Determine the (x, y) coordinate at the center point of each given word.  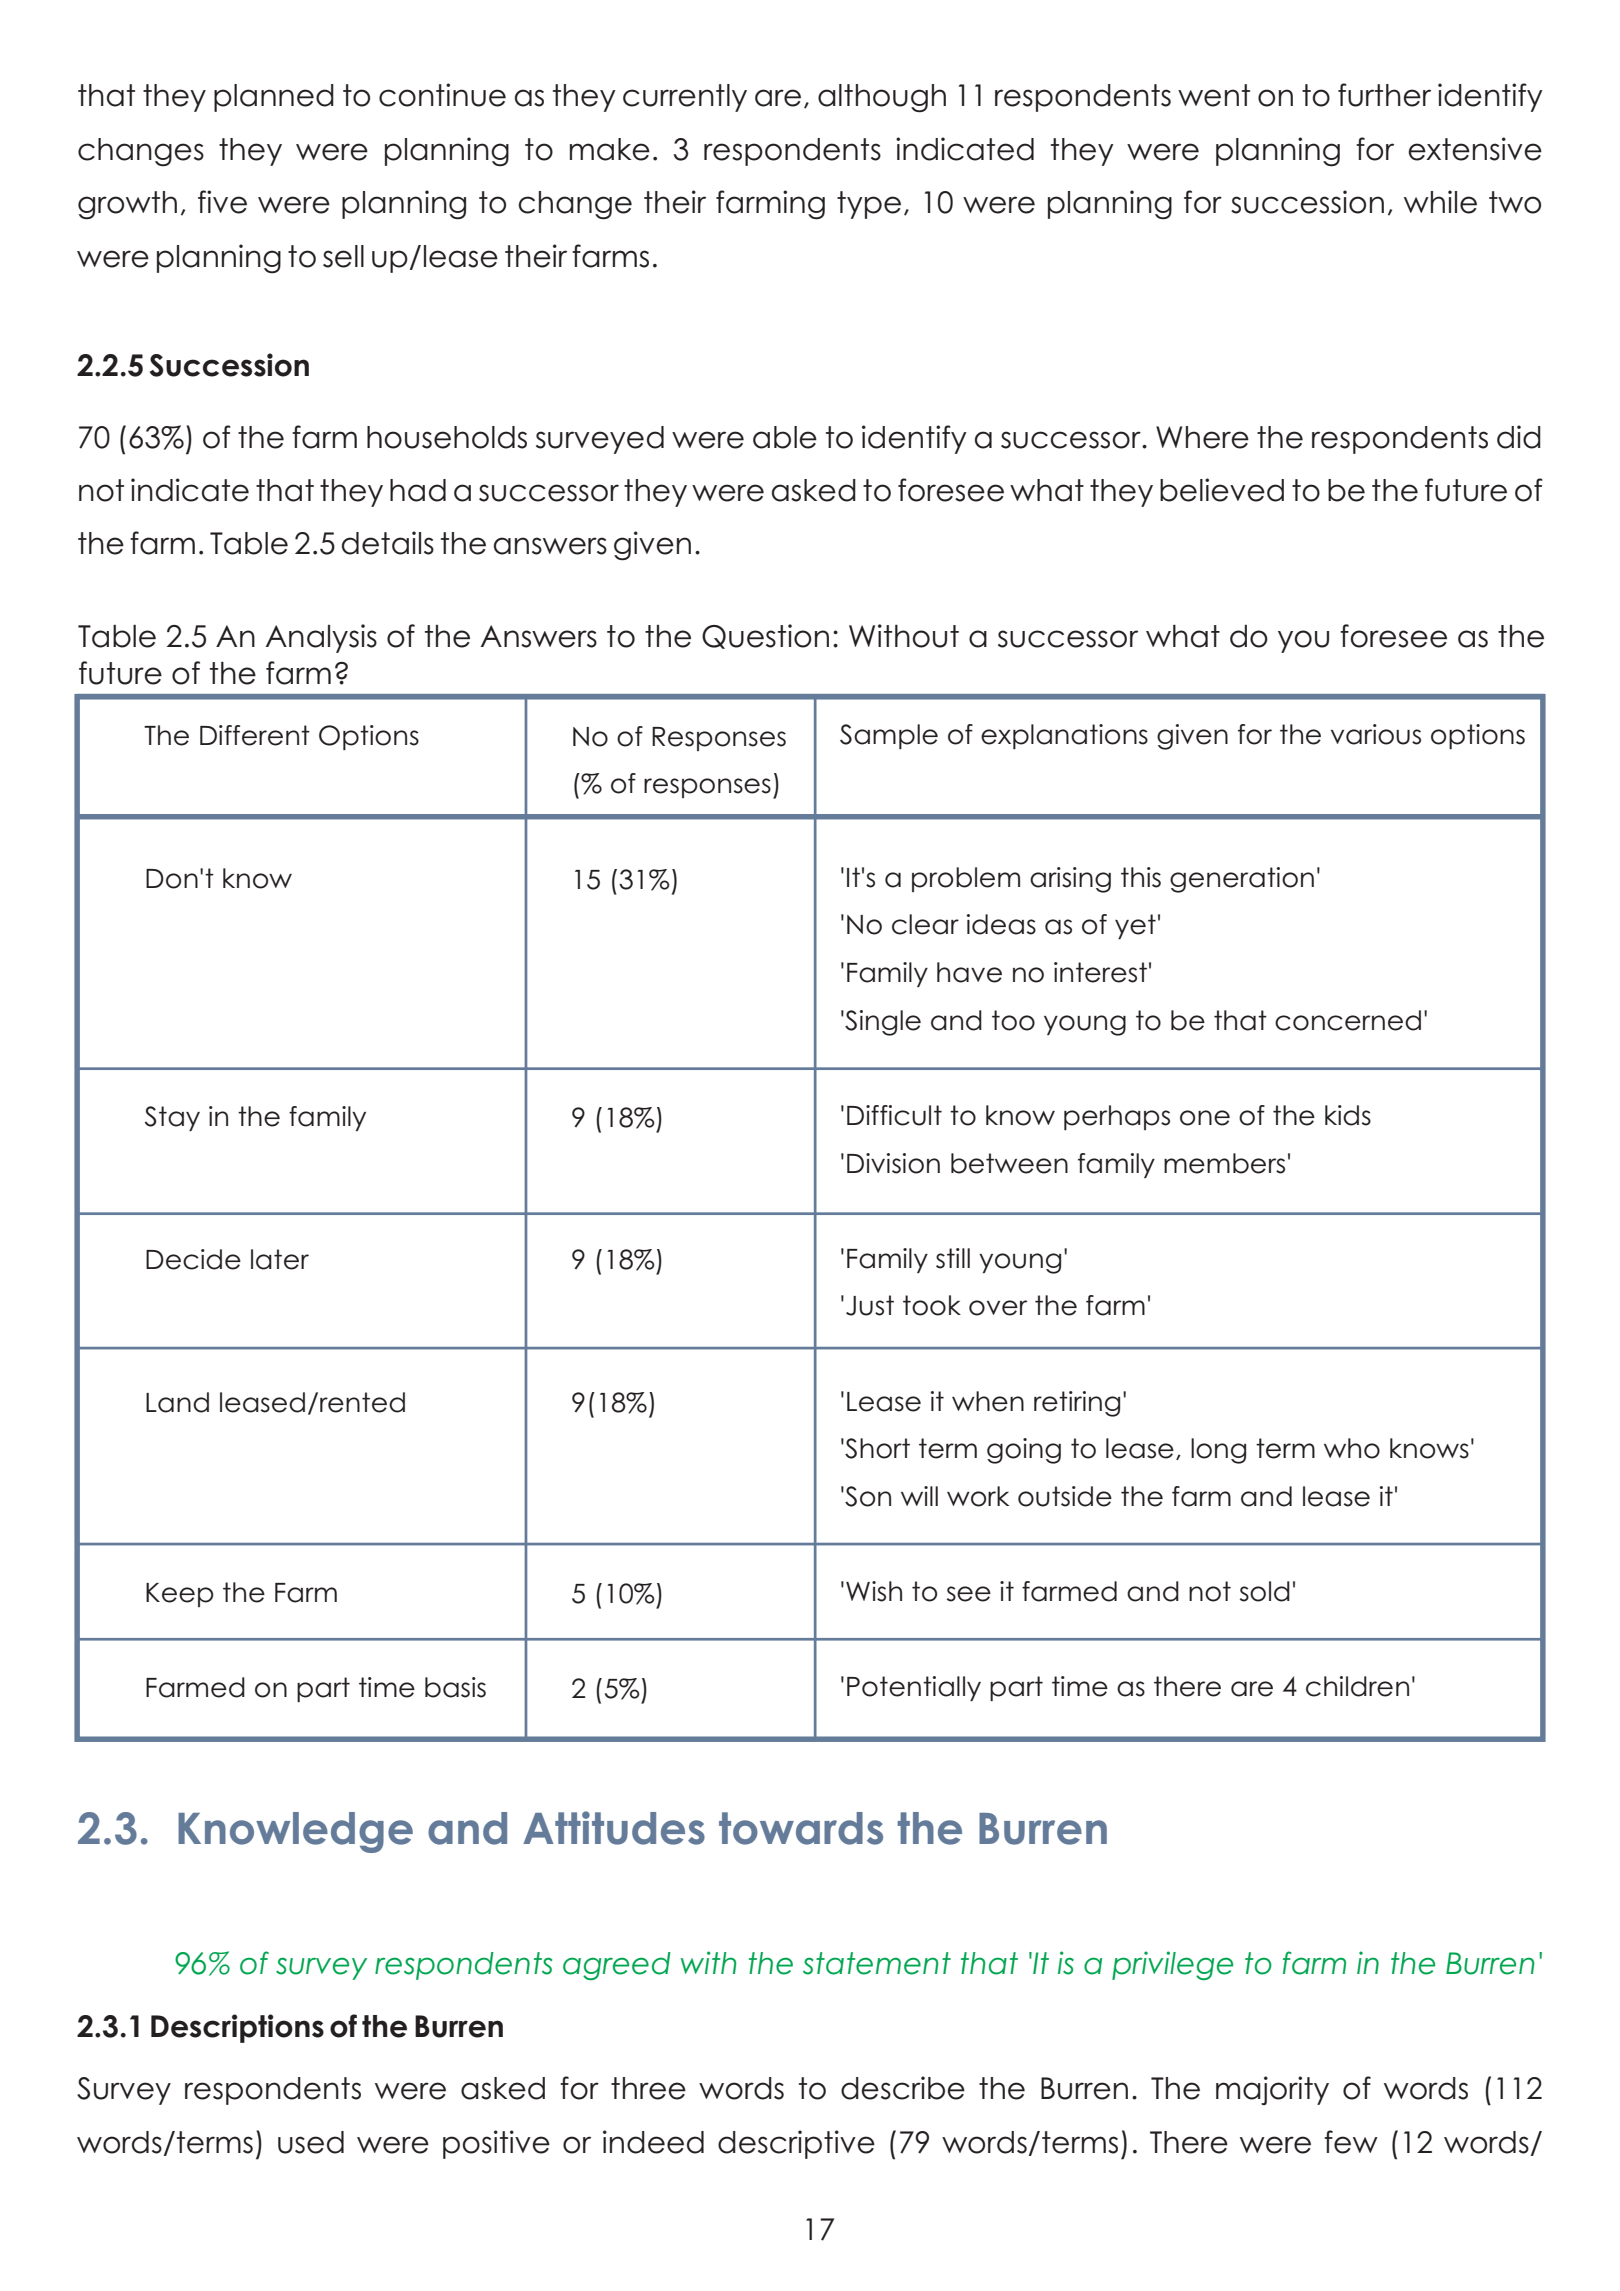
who (1352, 1448)
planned (274, 98)
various (1376, 734)
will (919, 1496)
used (311, 2142)
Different (255, 735)
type (869, 205)
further (1384, 95)
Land (177, 1402)
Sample (889, 736)
